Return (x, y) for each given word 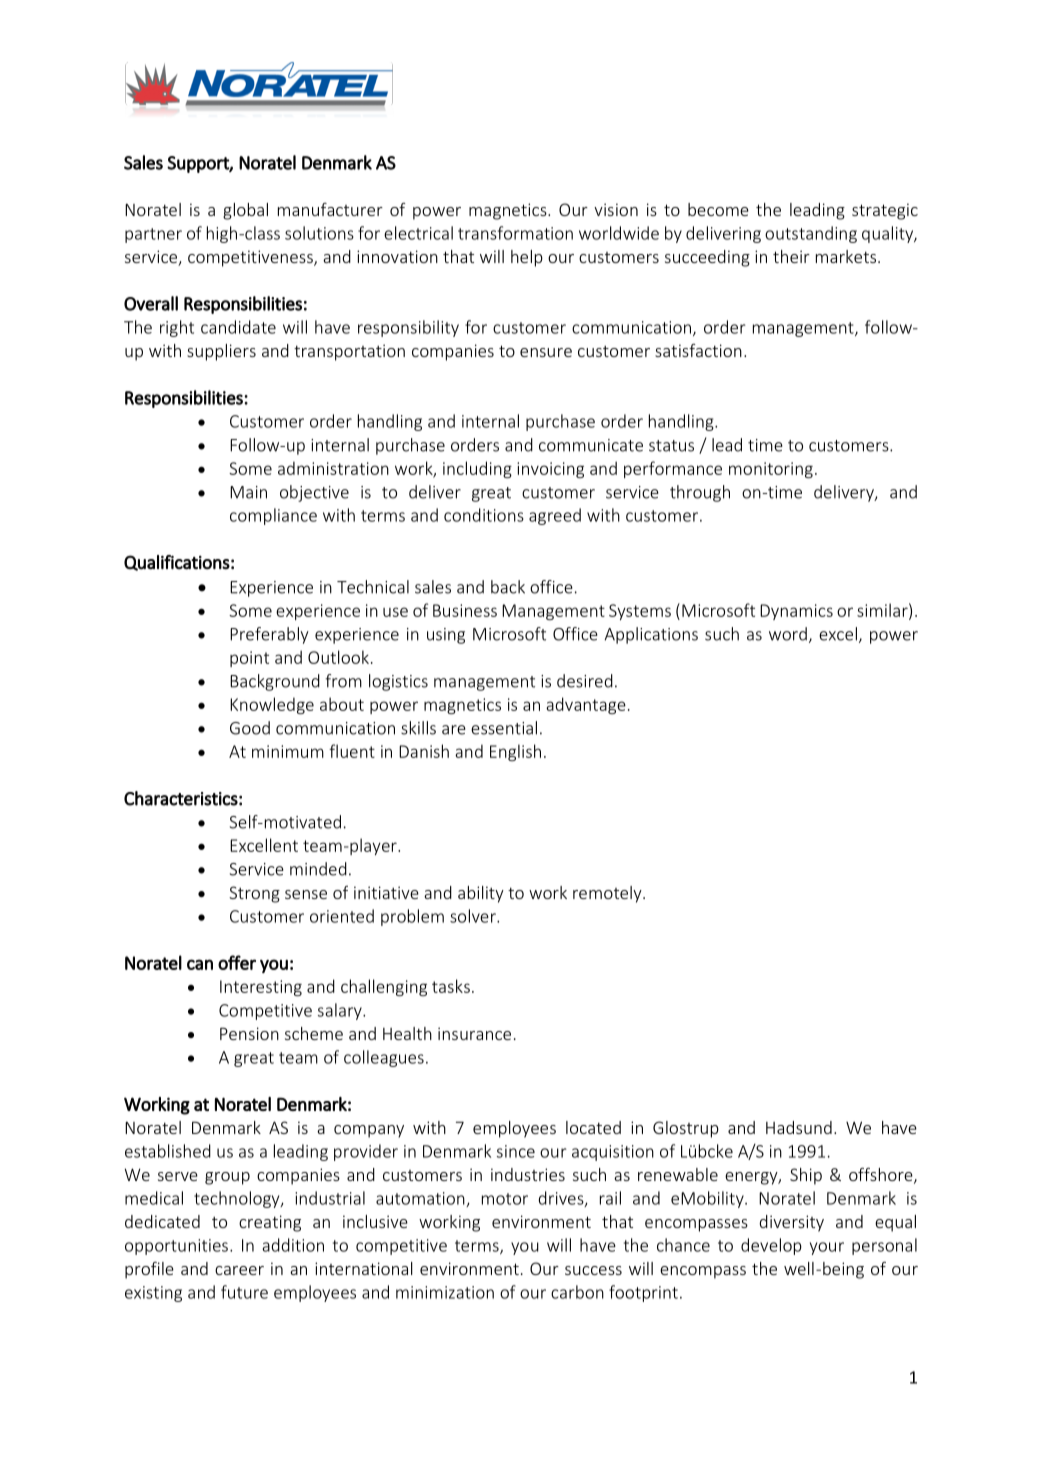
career (239, 1270)
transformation (515, 233)
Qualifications (177, 563)
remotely (608, 894)
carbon (577, 1292)
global (245, 211)
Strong (254, 894)
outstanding (811, 234)
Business (465, 610)
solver (474, 916)
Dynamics (796, 612)
